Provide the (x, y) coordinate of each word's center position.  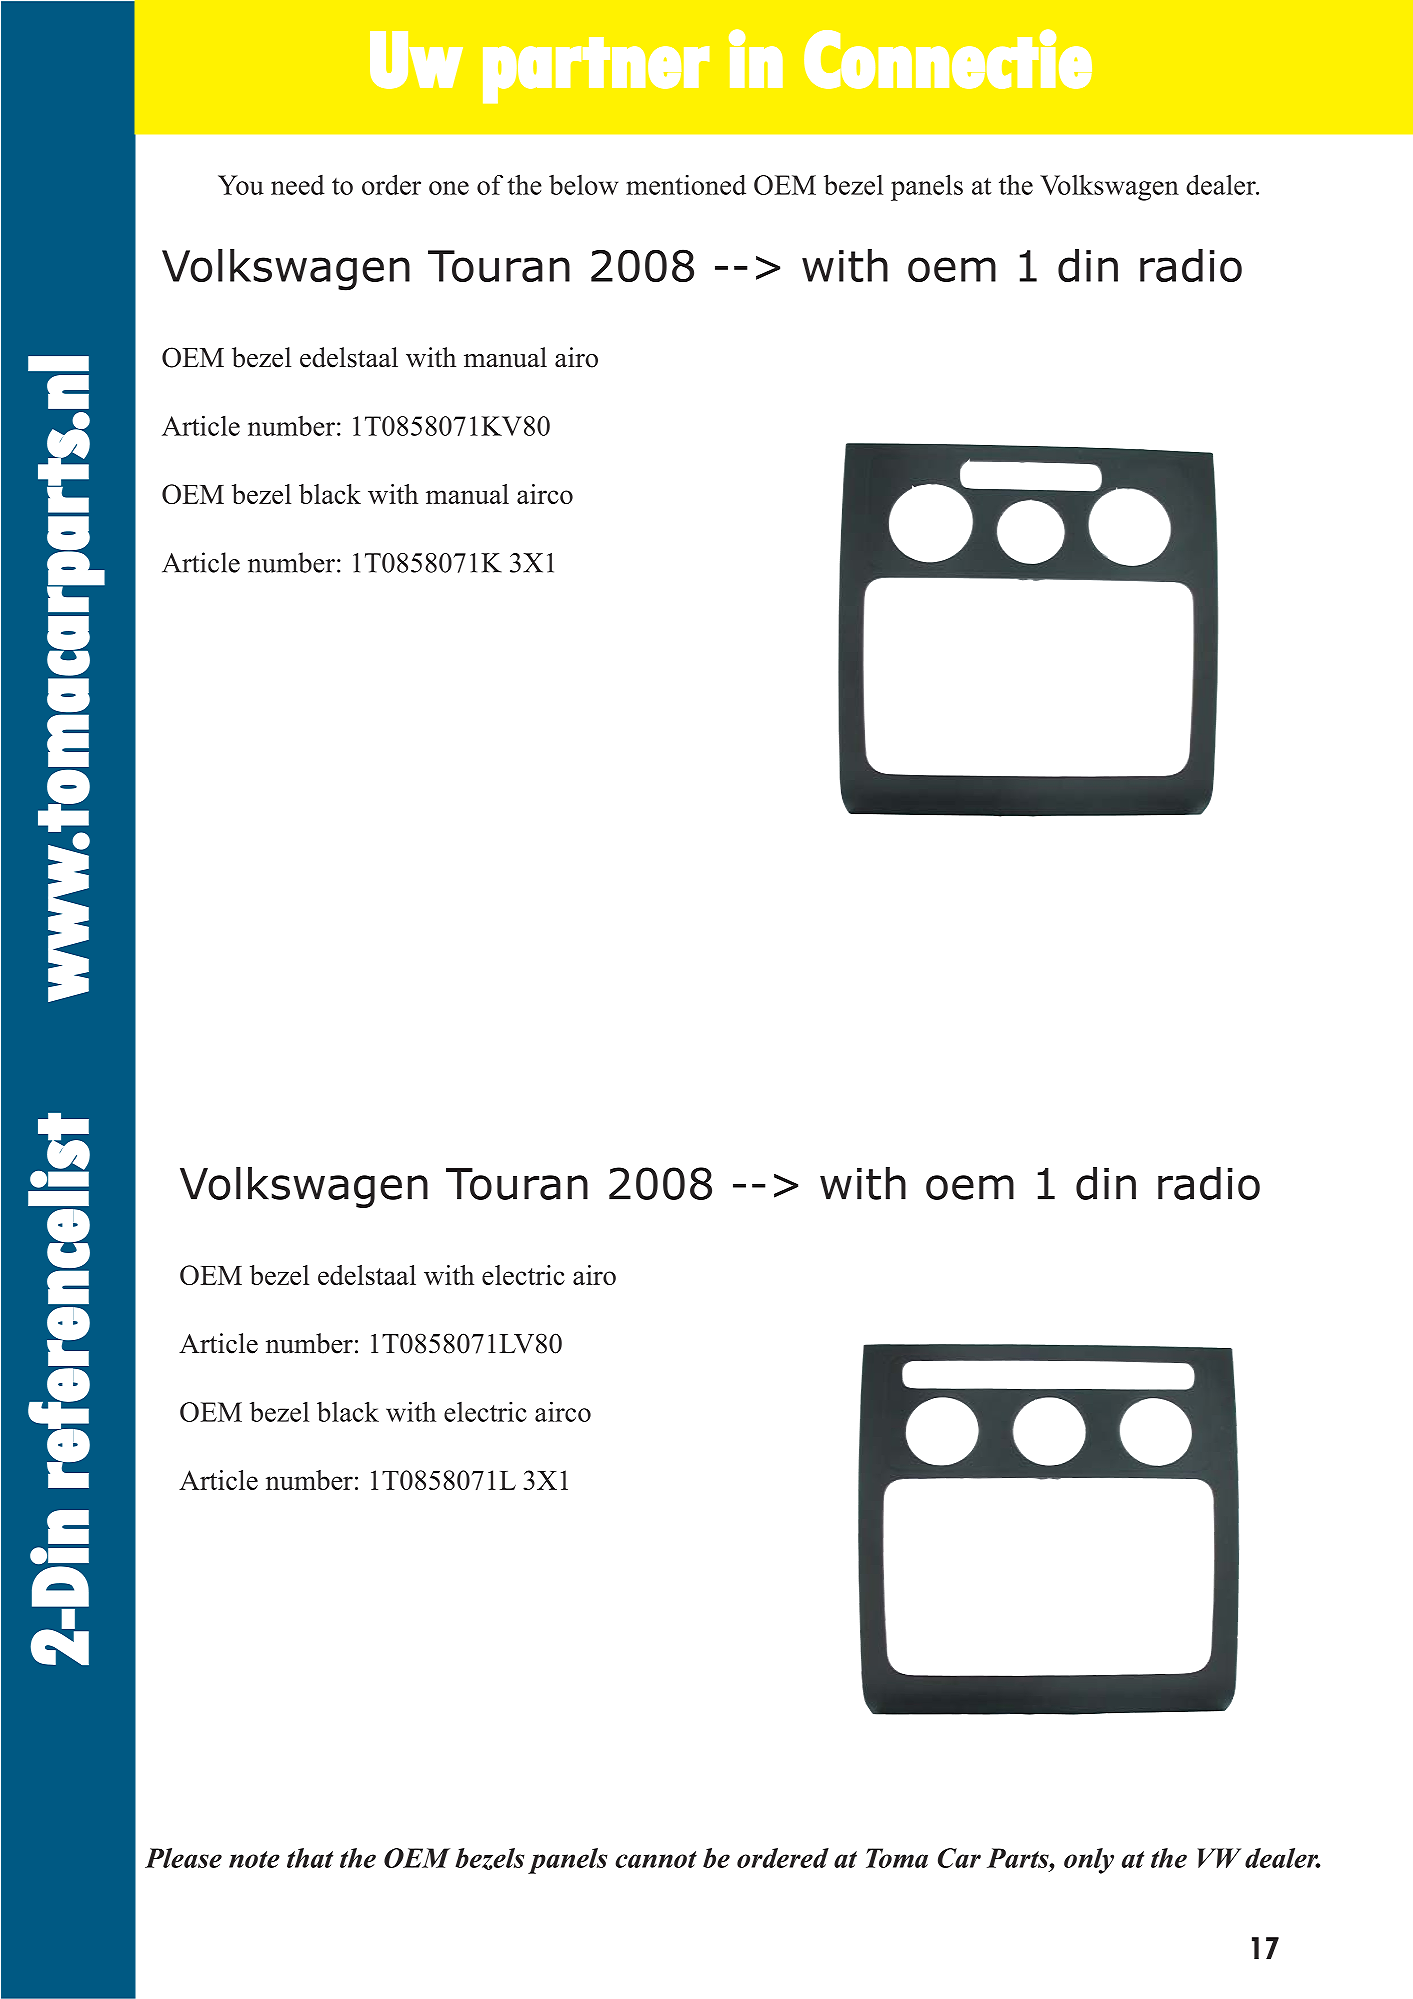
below (583, 185)
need (298, 185)
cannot (656, 1859)
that (310, 1858)
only (1089, 1861)
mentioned (686, 184)
